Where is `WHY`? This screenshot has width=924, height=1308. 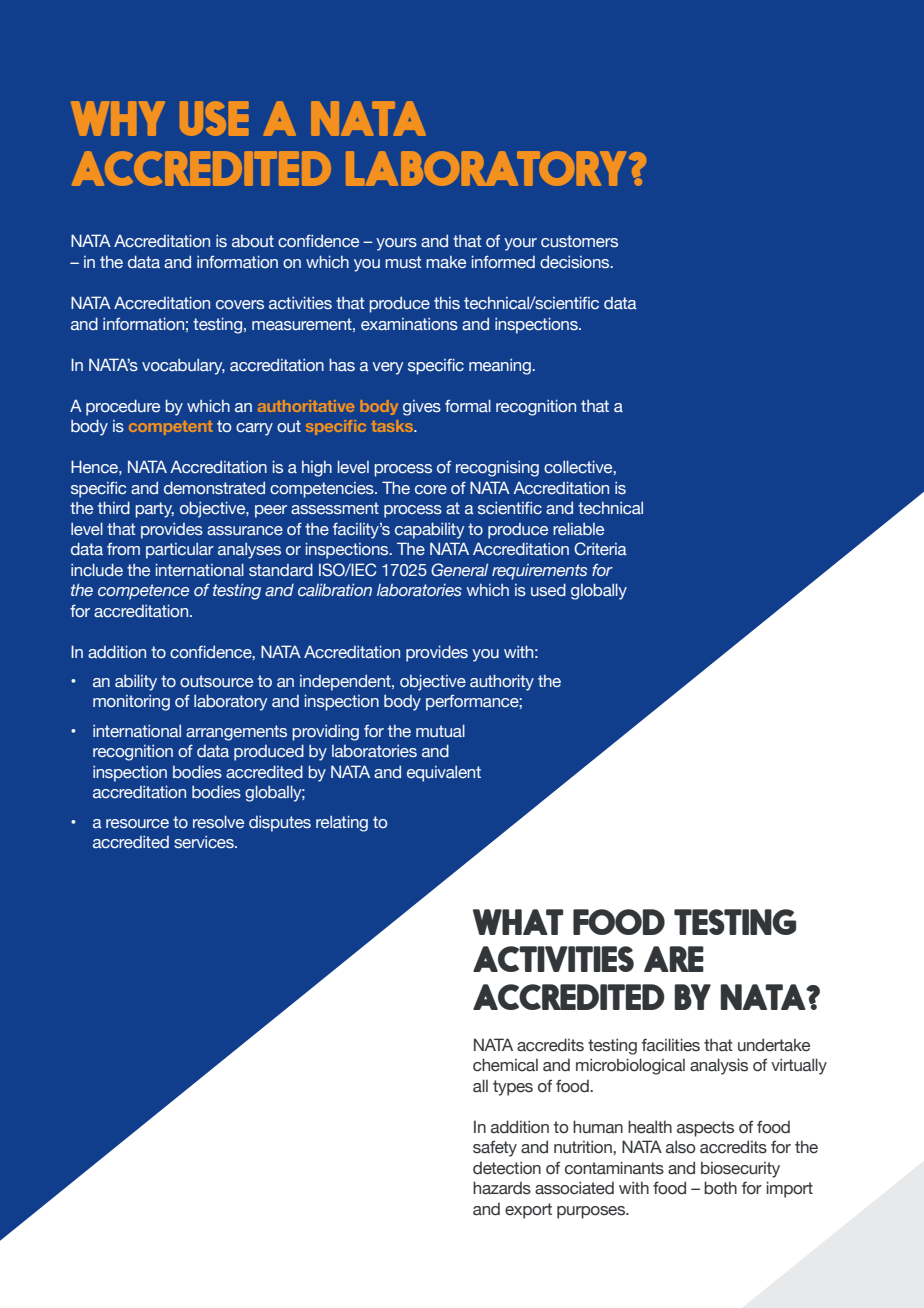
WHY is located at coordinates (118, 118).
